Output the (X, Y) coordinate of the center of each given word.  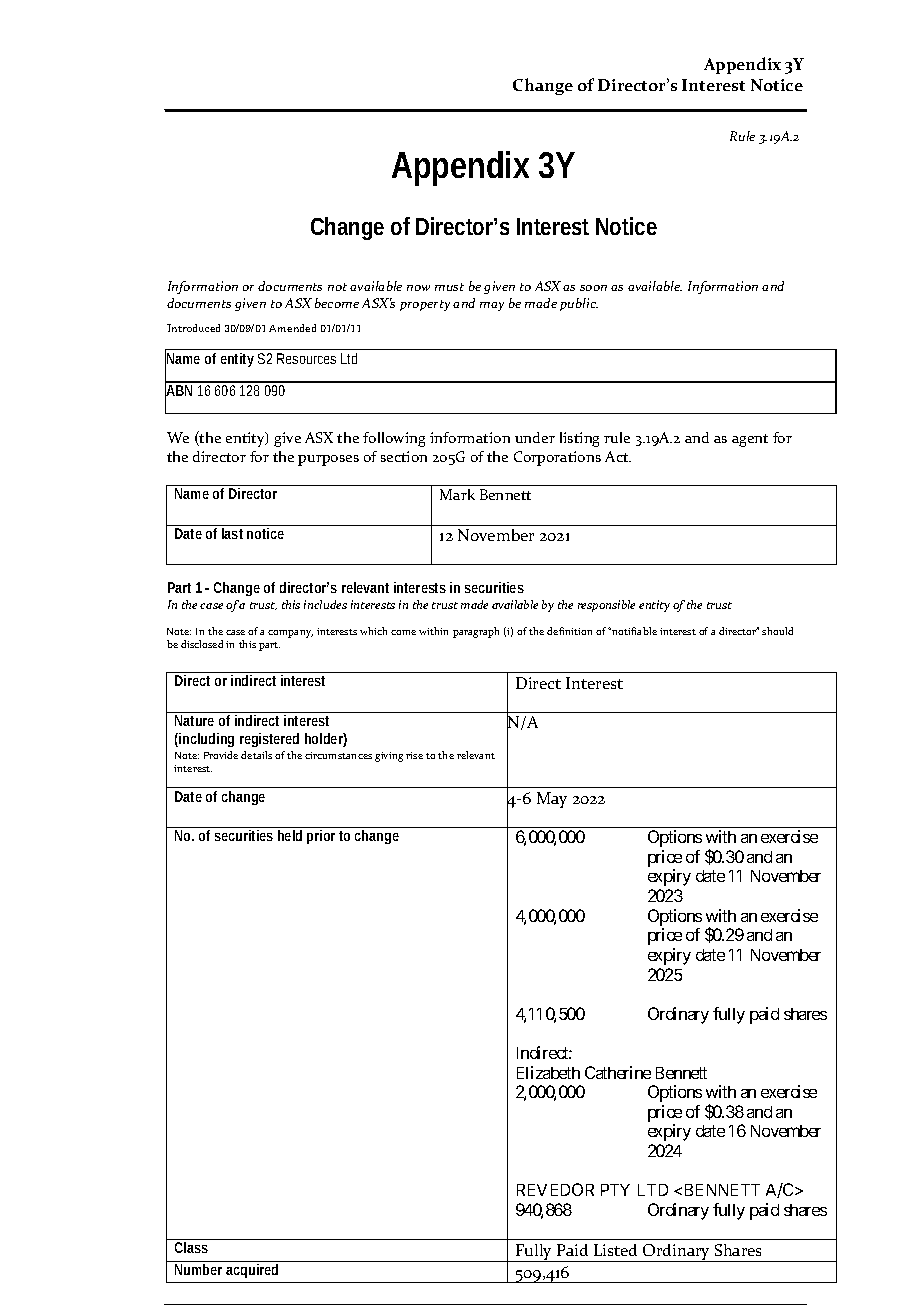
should (777, 631)
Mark (457, 494)
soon (593, 288)
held (290, 835)
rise (414, 755)
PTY (615, 1190)
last (232, 533)
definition (569, 631)
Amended (292, 328)
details (256, 755)
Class (191, 1247)
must (449, 287)
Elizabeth (548, 1072)
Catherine (618, 1072)
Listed (615, 1250)
